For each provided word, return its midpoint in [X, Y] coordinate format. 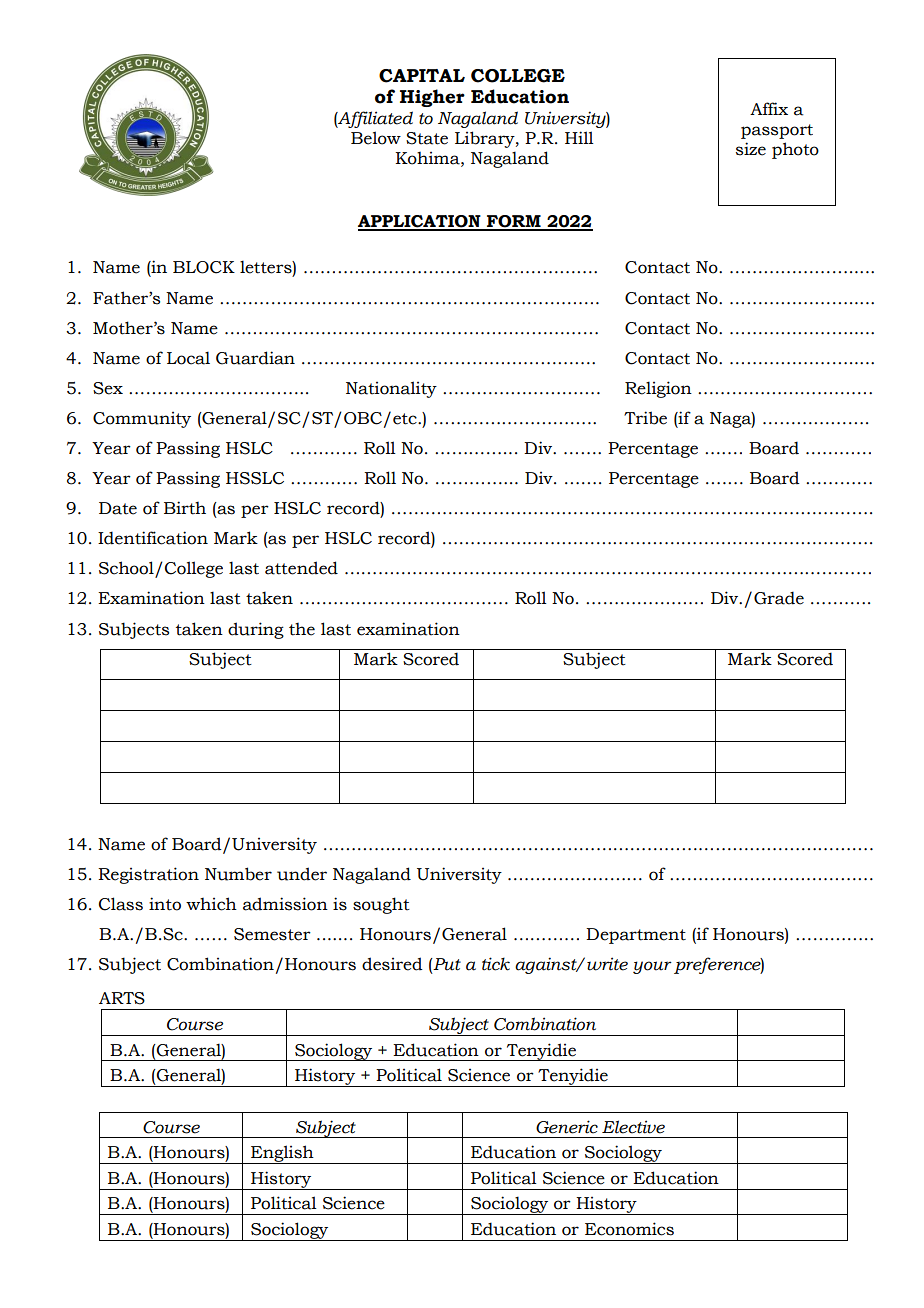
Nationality [391, 389]
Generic [567, 1127]
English [282, 1154]
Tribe [645, 418]
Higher [432, 98]
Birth [185, 508]
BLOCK [204, 267]
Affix [769, 108]
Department [636, 936]
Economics [629, 1229]
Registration [148, 875]
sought [381, 905]
